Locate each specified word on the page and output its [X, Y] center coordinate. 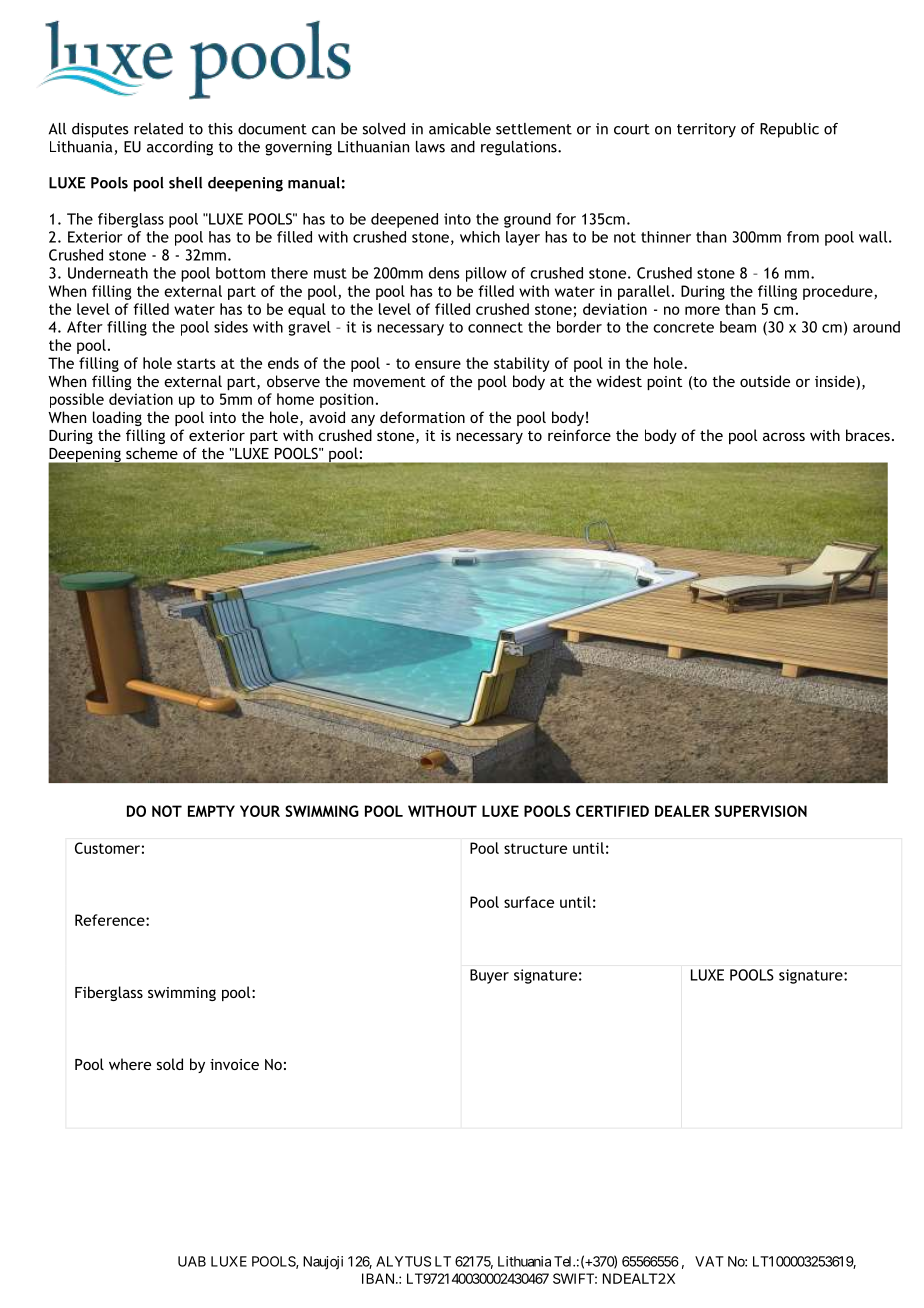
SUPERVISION [761, 811]
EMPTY [211, 811]
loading [117, 418]
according [180, 148]
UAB [192, 1261]
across [784, 436]
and [463, 147]
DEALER [682, 811]
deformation [422, 417]
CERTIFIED [612, 811]
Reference [111, 920]
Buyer [489, 976]
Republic [789, 130]
